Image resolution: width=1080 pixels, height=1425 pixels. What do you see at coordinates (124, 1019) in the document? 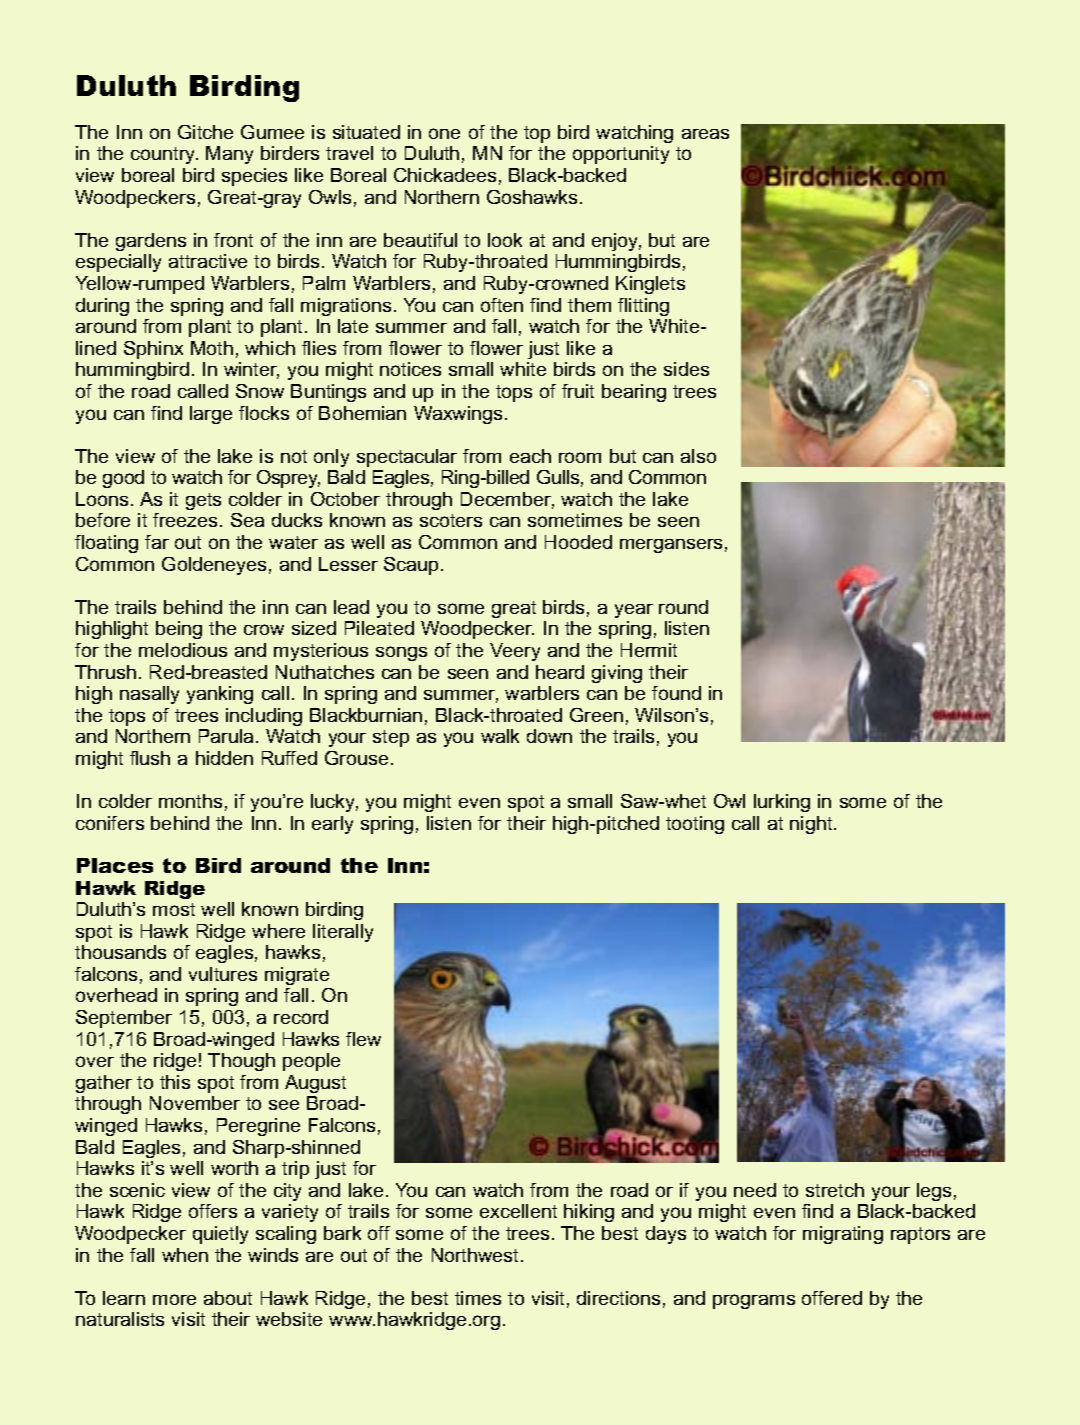
I see `September` at bounding box center [124, 1019].
